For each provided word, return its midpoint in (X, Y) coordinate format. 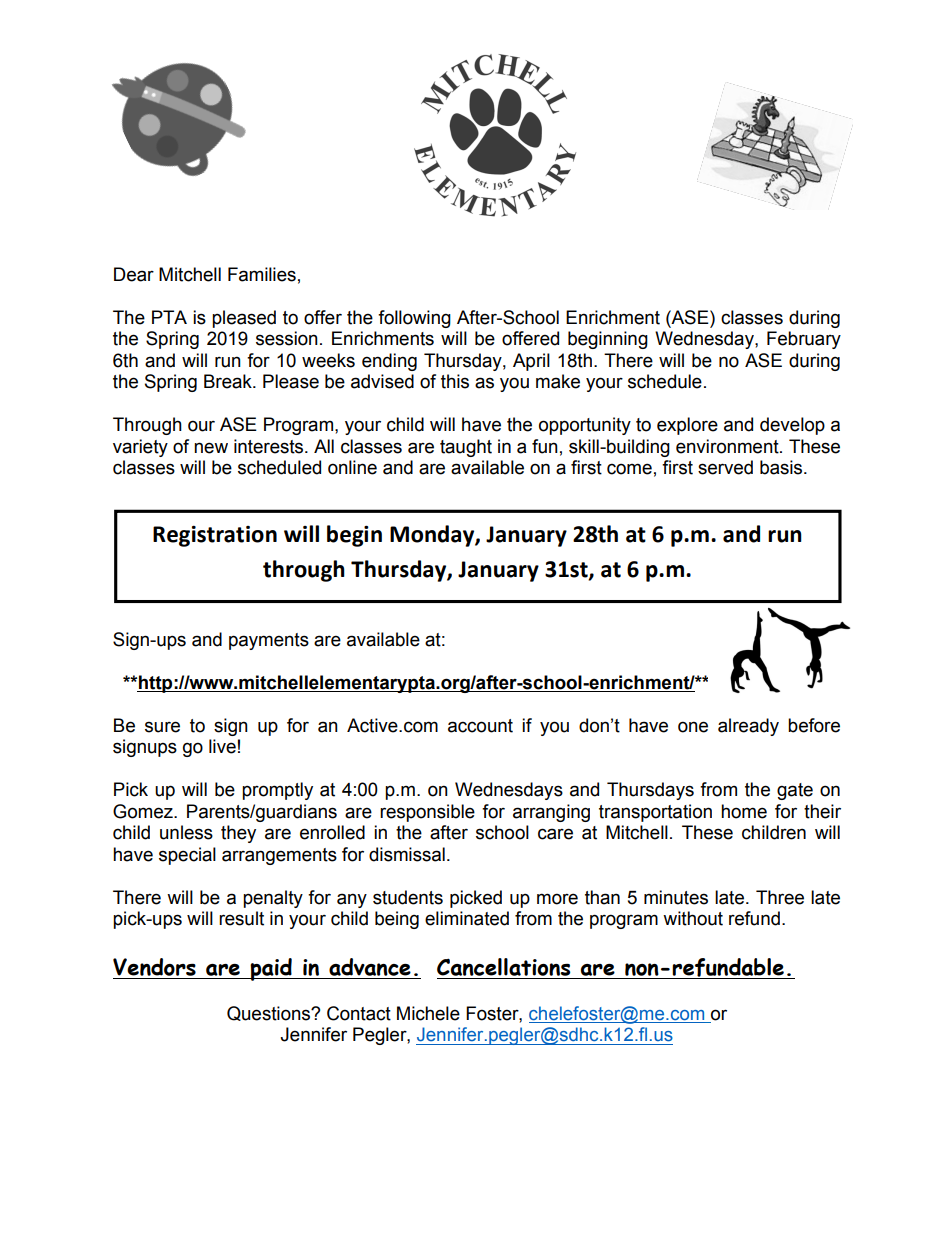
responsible (427, 813)
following (414, 319)
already (748, 727)
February (804, 340)
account (480, 726)
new (211, 448)
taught (466, 448)
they (238, 834)
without (693, 918)
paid (271, 969)
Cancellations (503, 967)
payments (269, 641)
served (725, 467)
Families (262, 274)
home (744, 811)
